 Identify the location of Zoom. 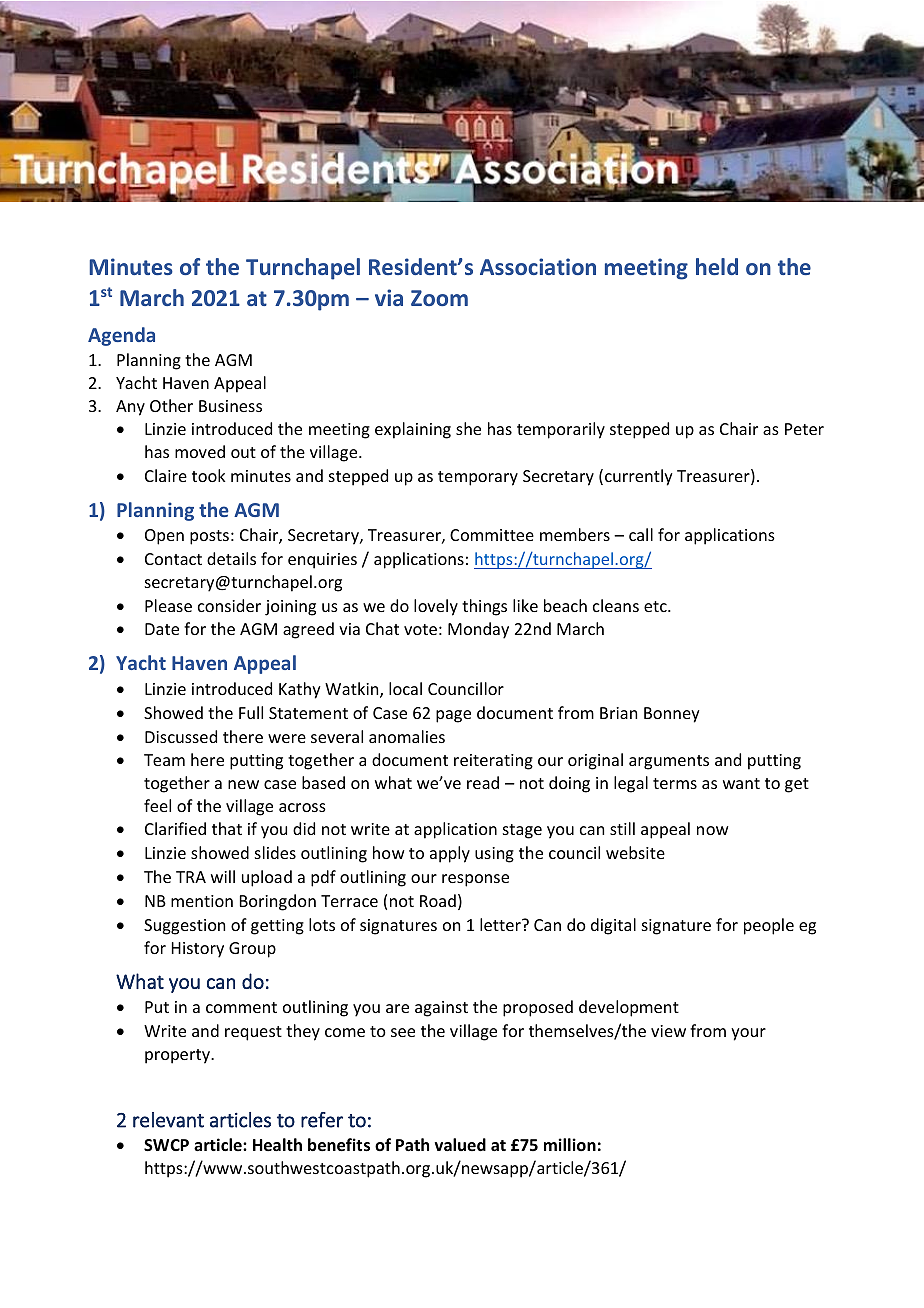
(439, 298).
